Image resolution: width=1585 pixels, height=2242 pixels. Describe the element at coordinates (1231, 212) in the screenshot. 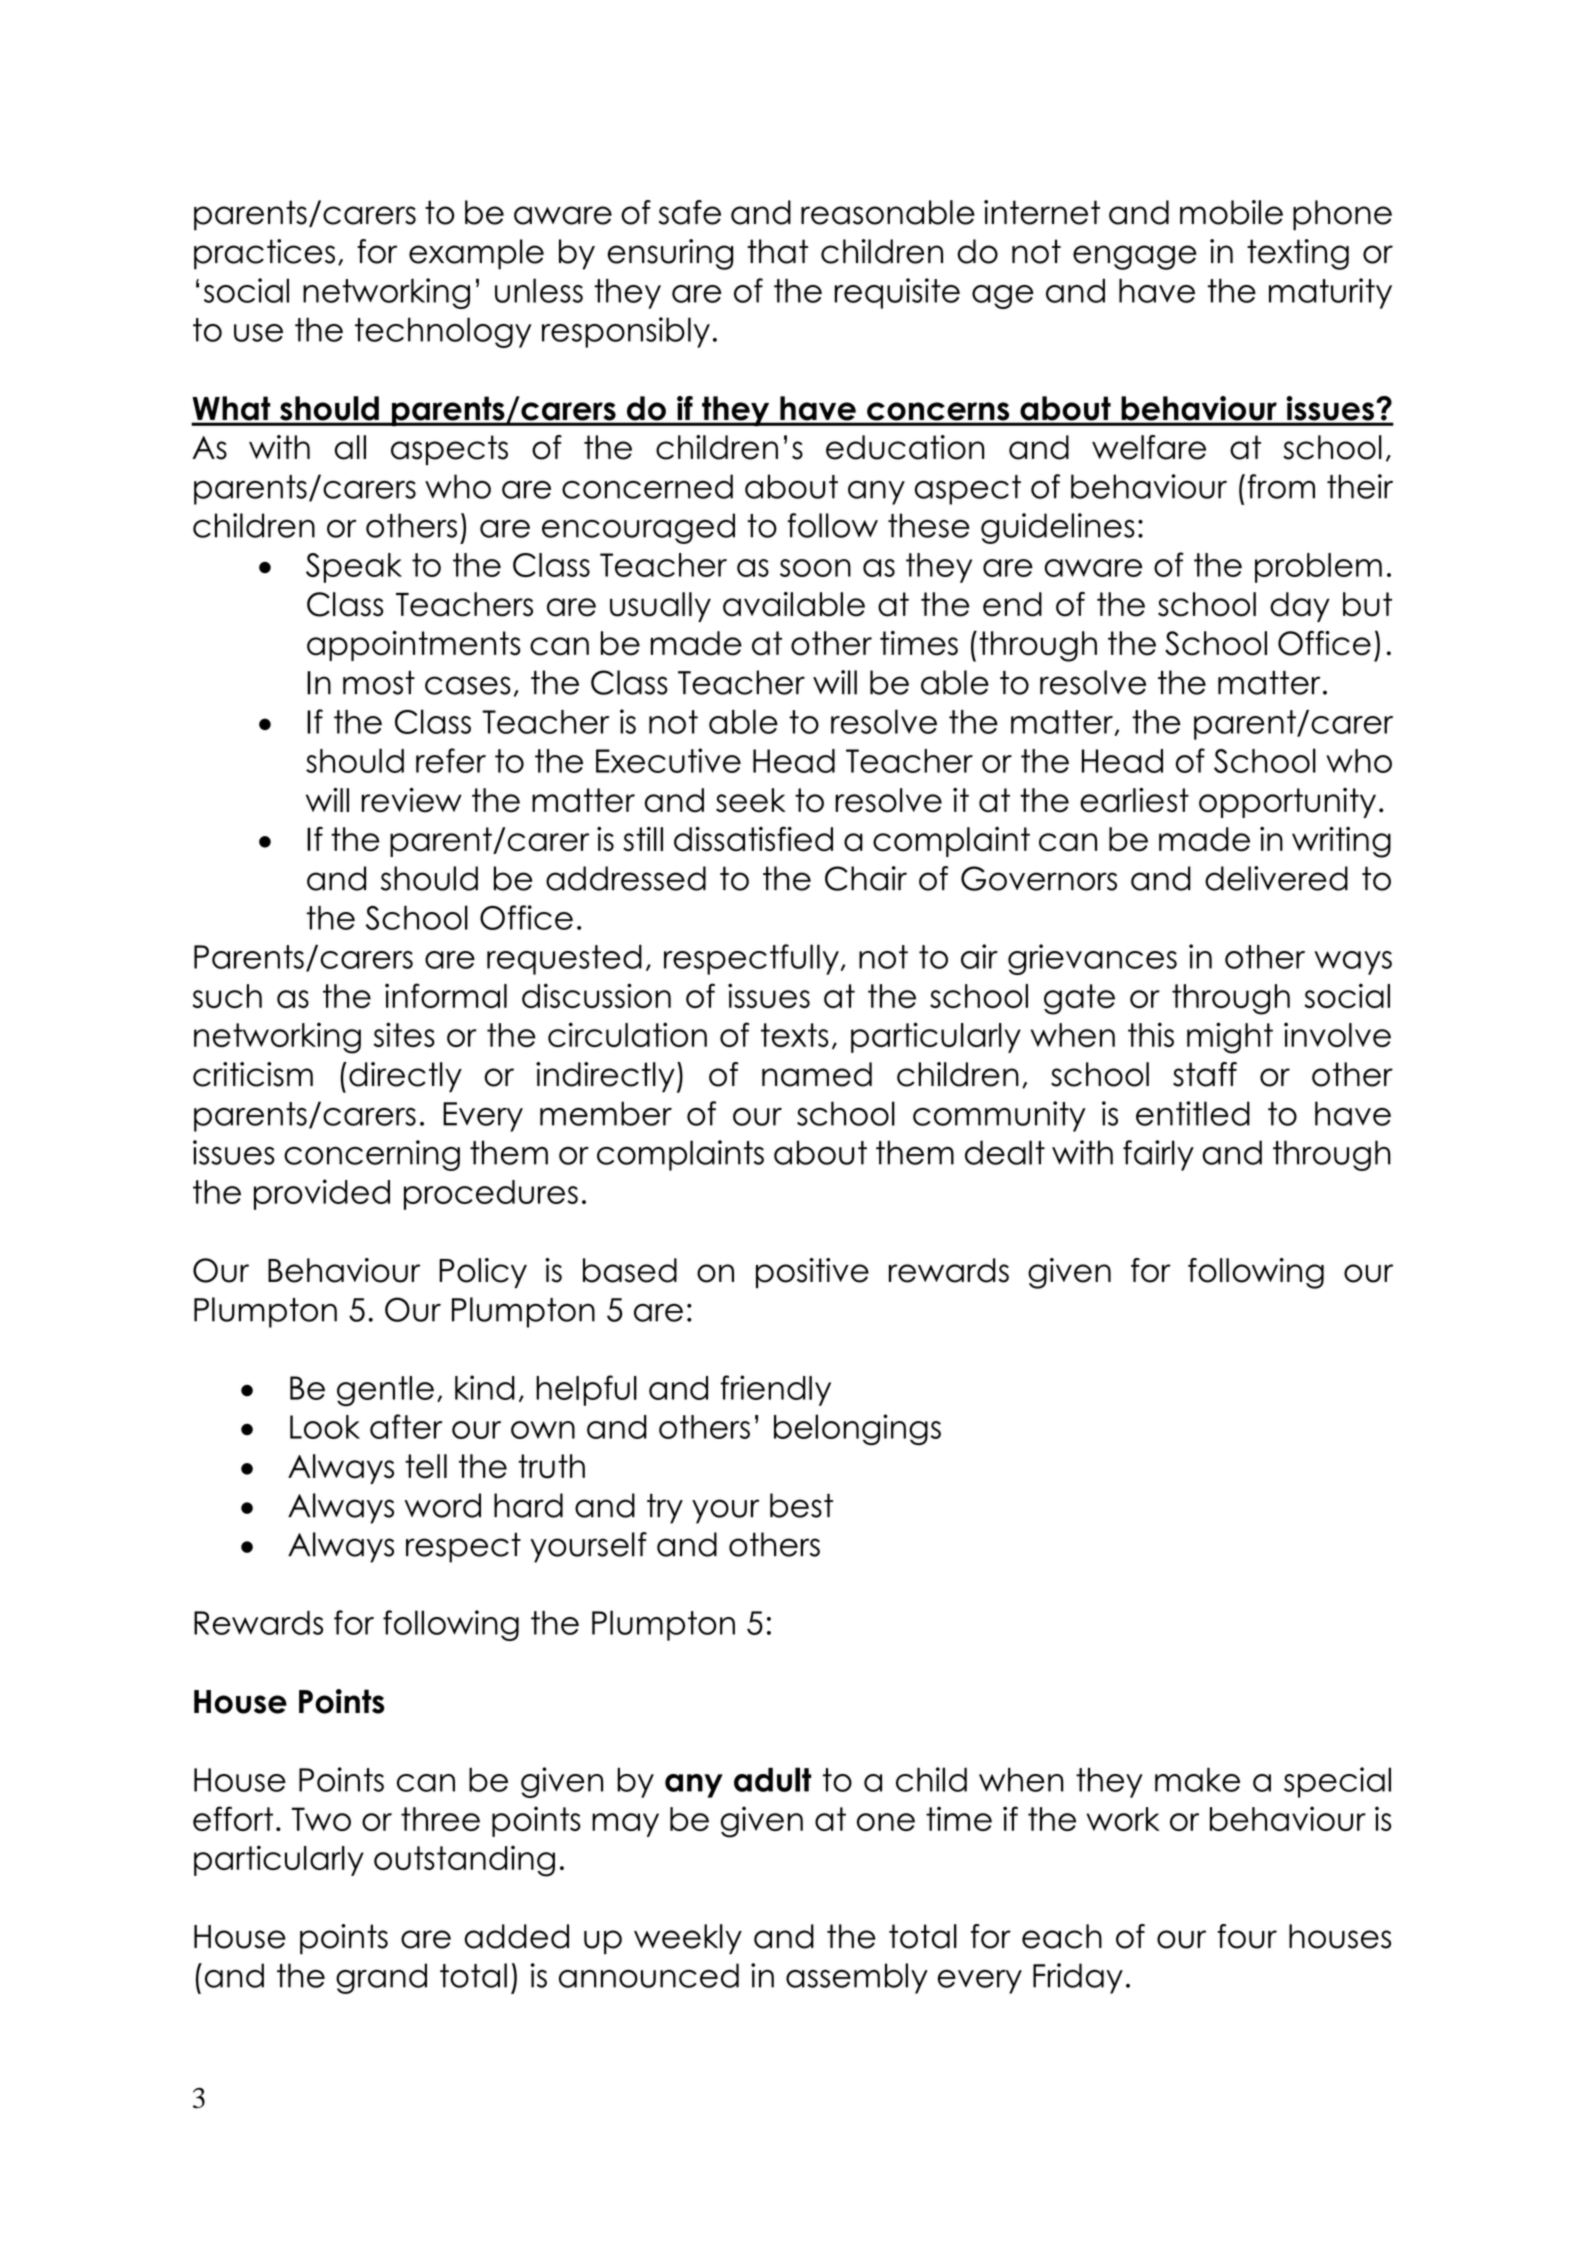

I see `mobile` at that location.
